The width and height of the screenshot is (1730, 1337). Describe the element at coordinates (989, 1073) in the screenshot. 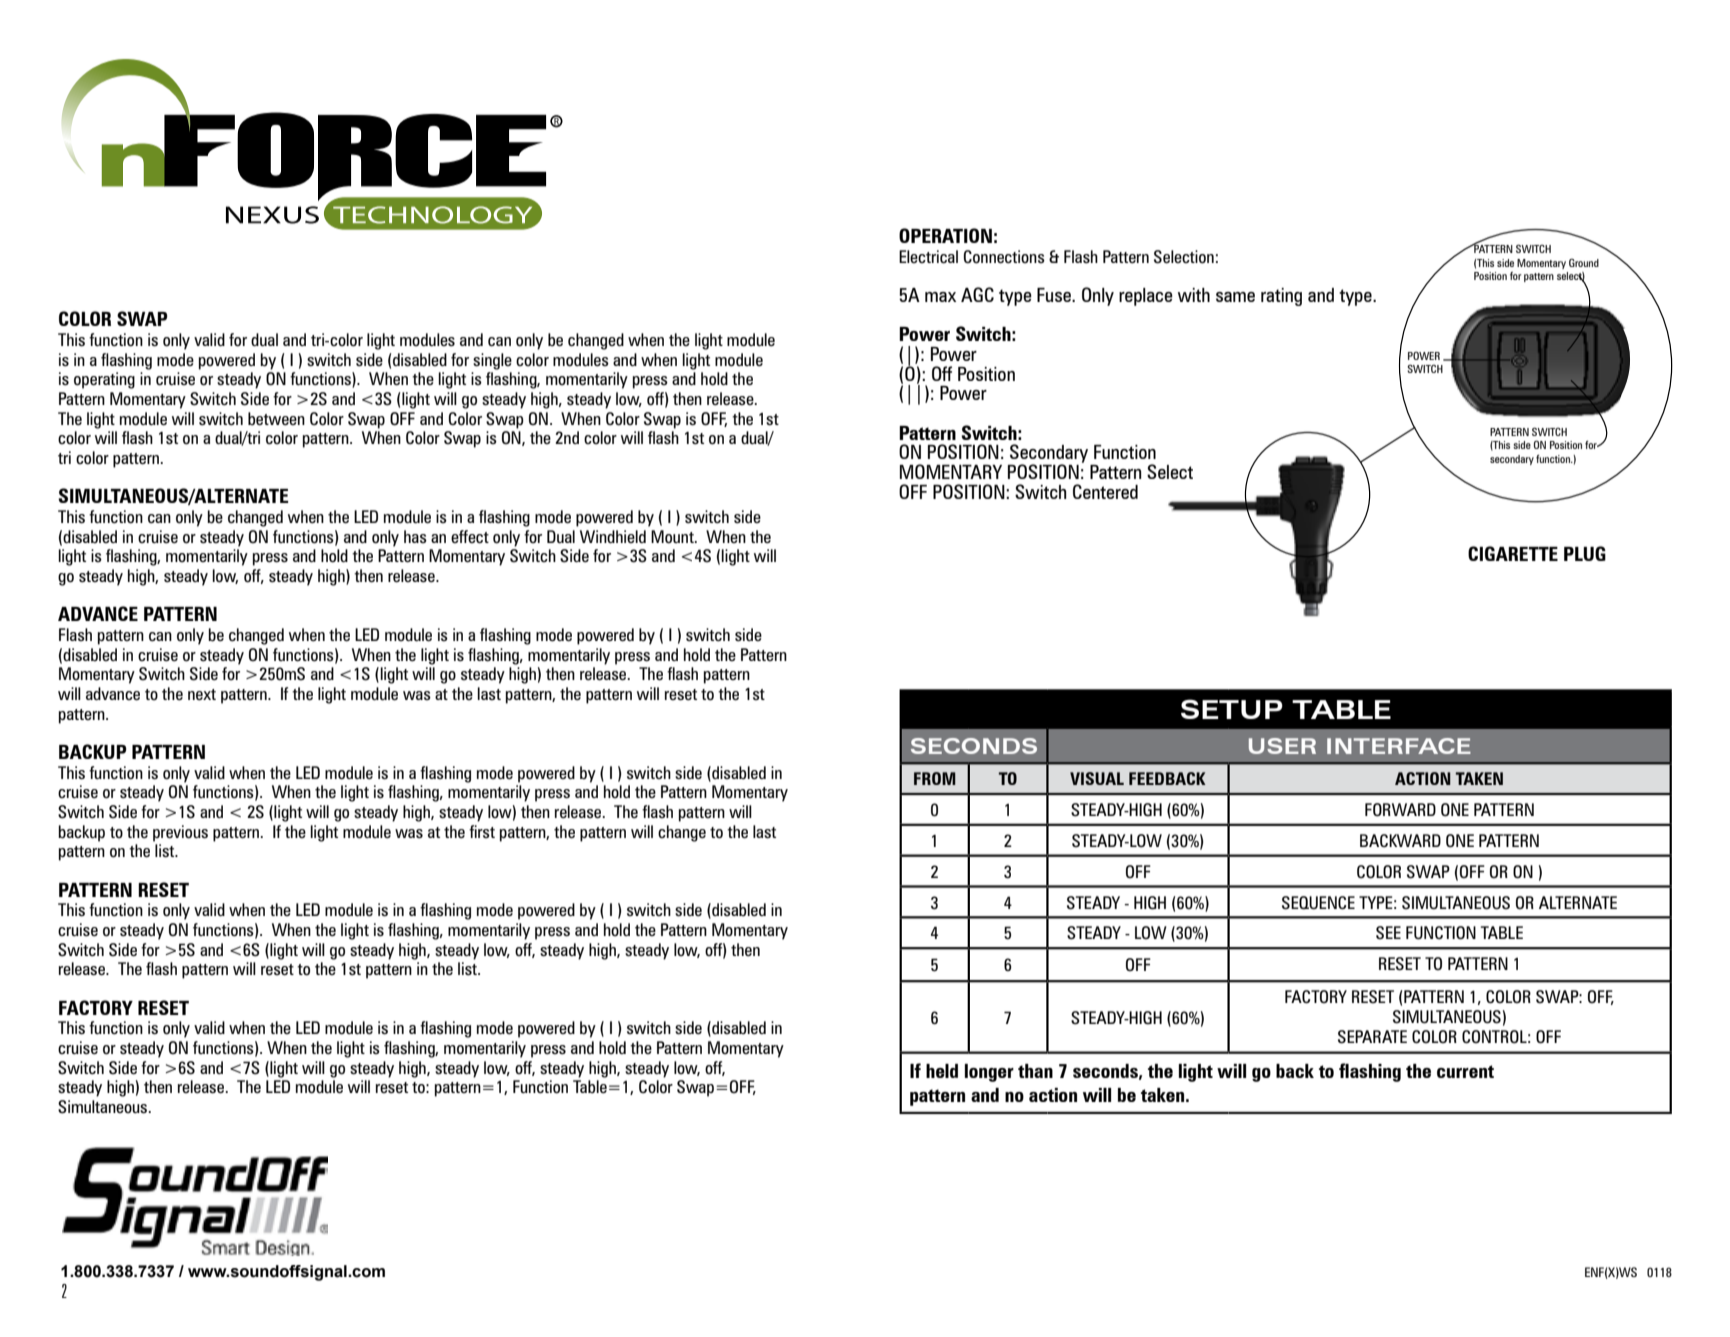

I see `longer` at that location.
